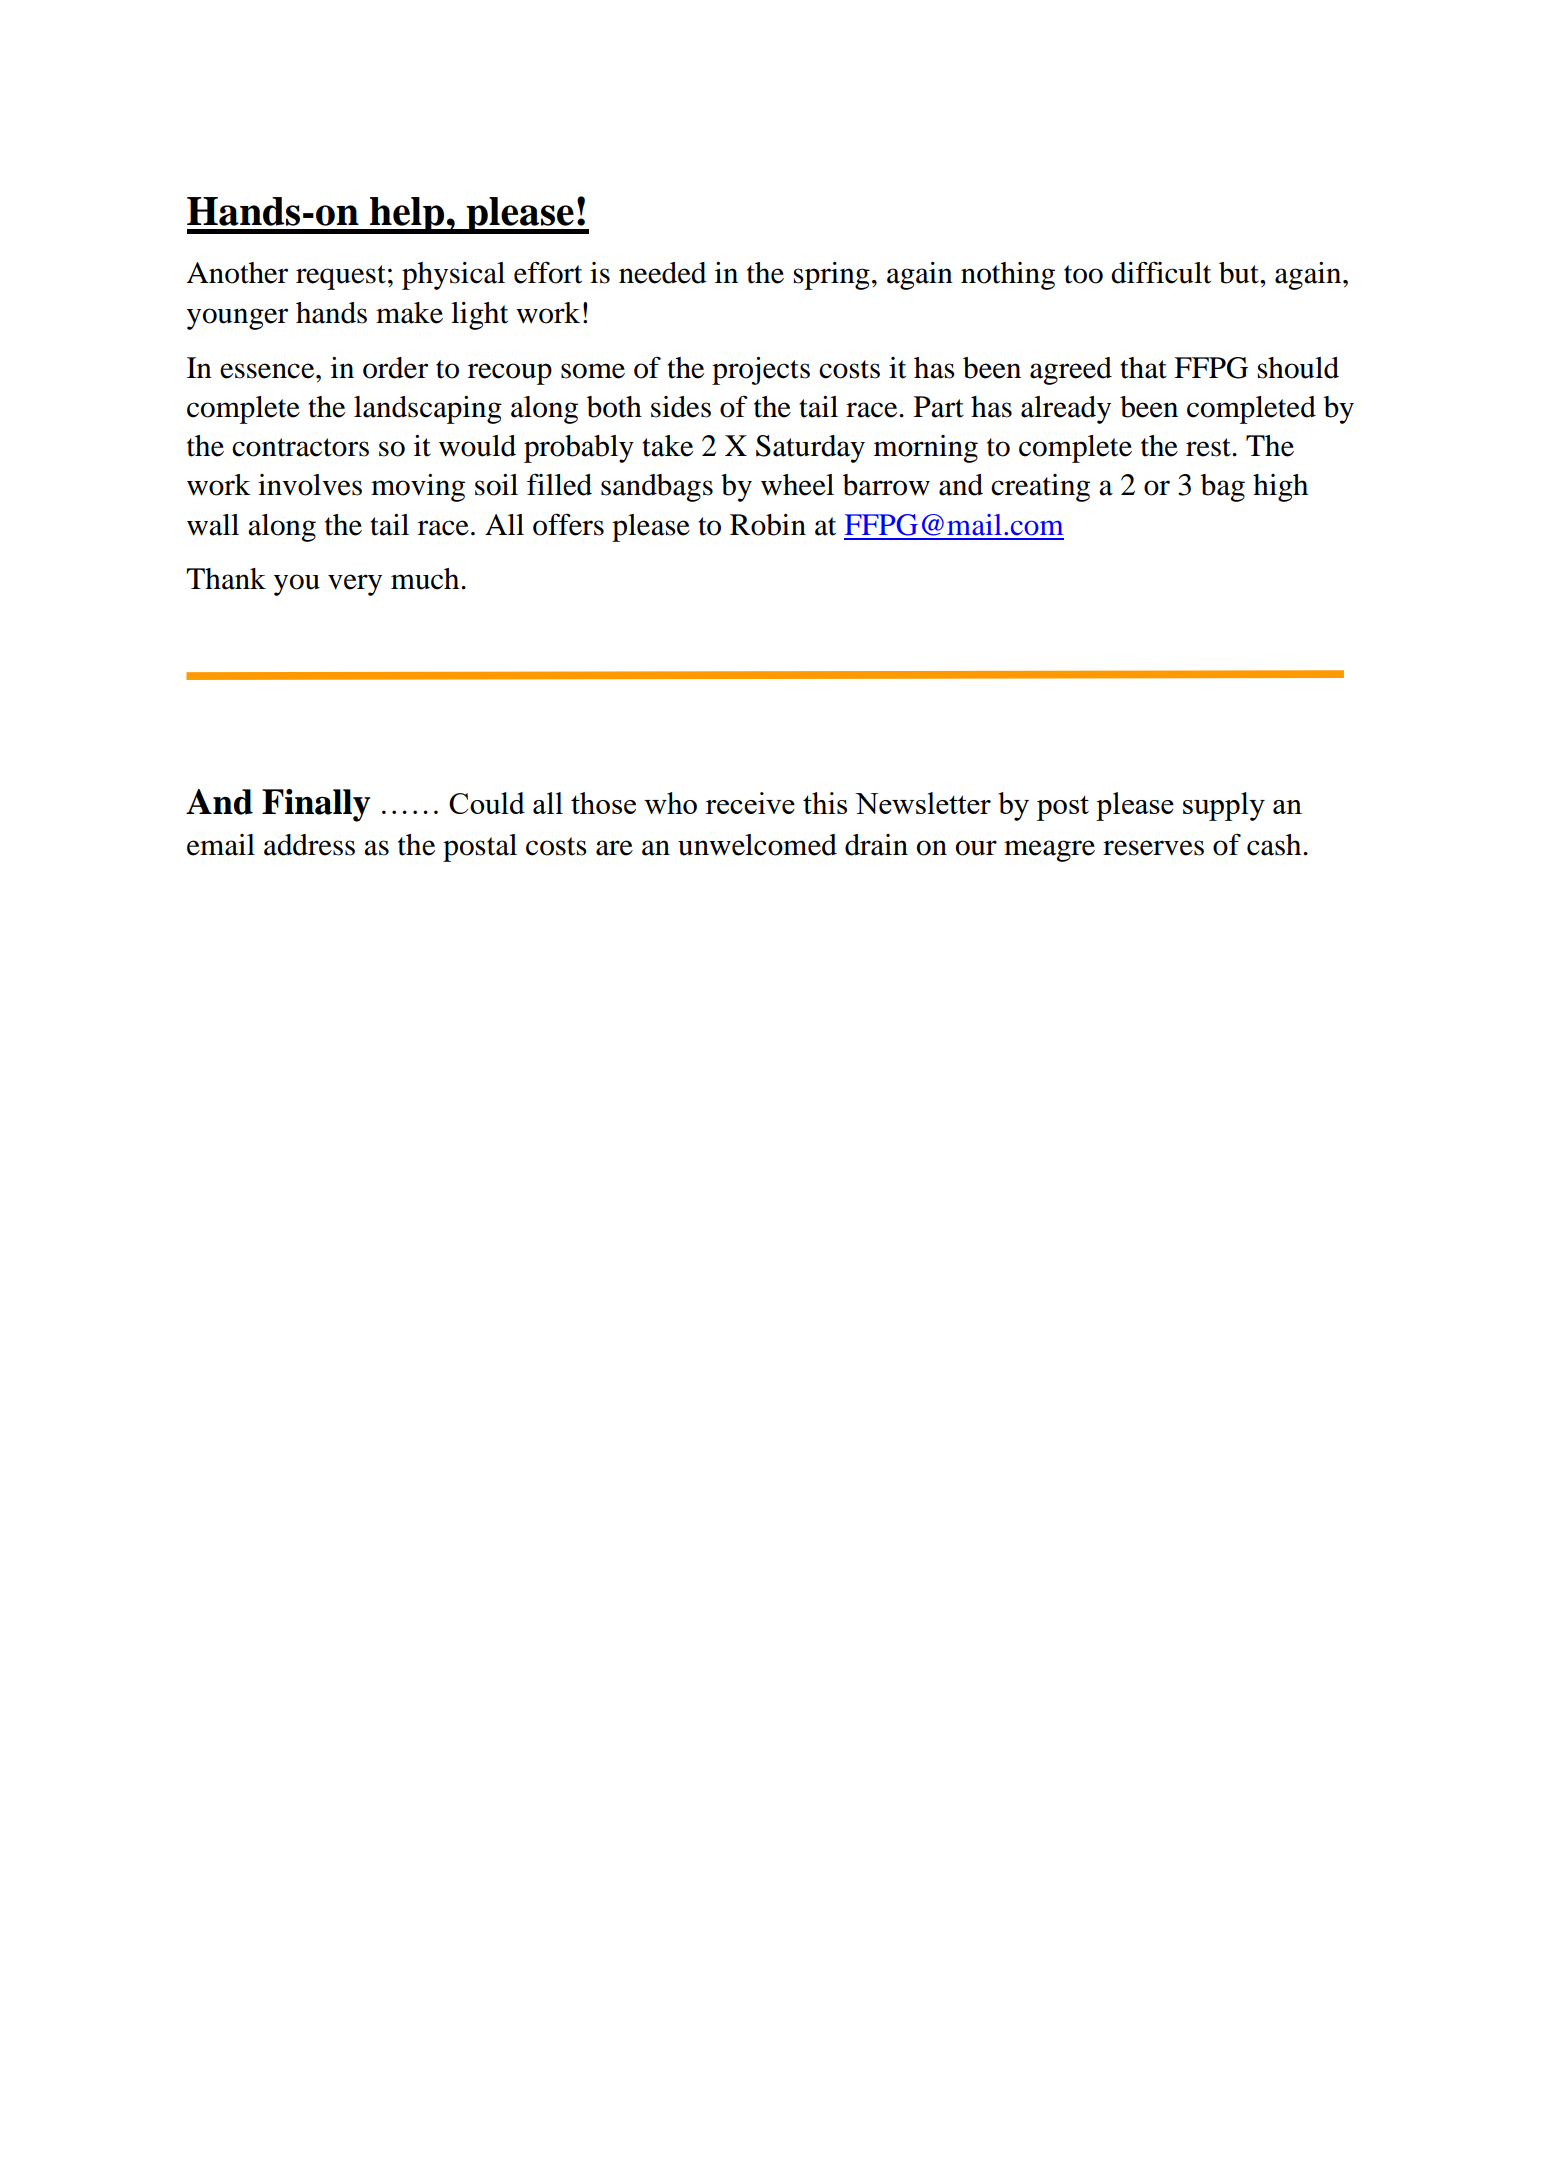 Image resolution: width=1542 pixels, height=2180 pixels. I want to click on rest, so click(1209, 447).
